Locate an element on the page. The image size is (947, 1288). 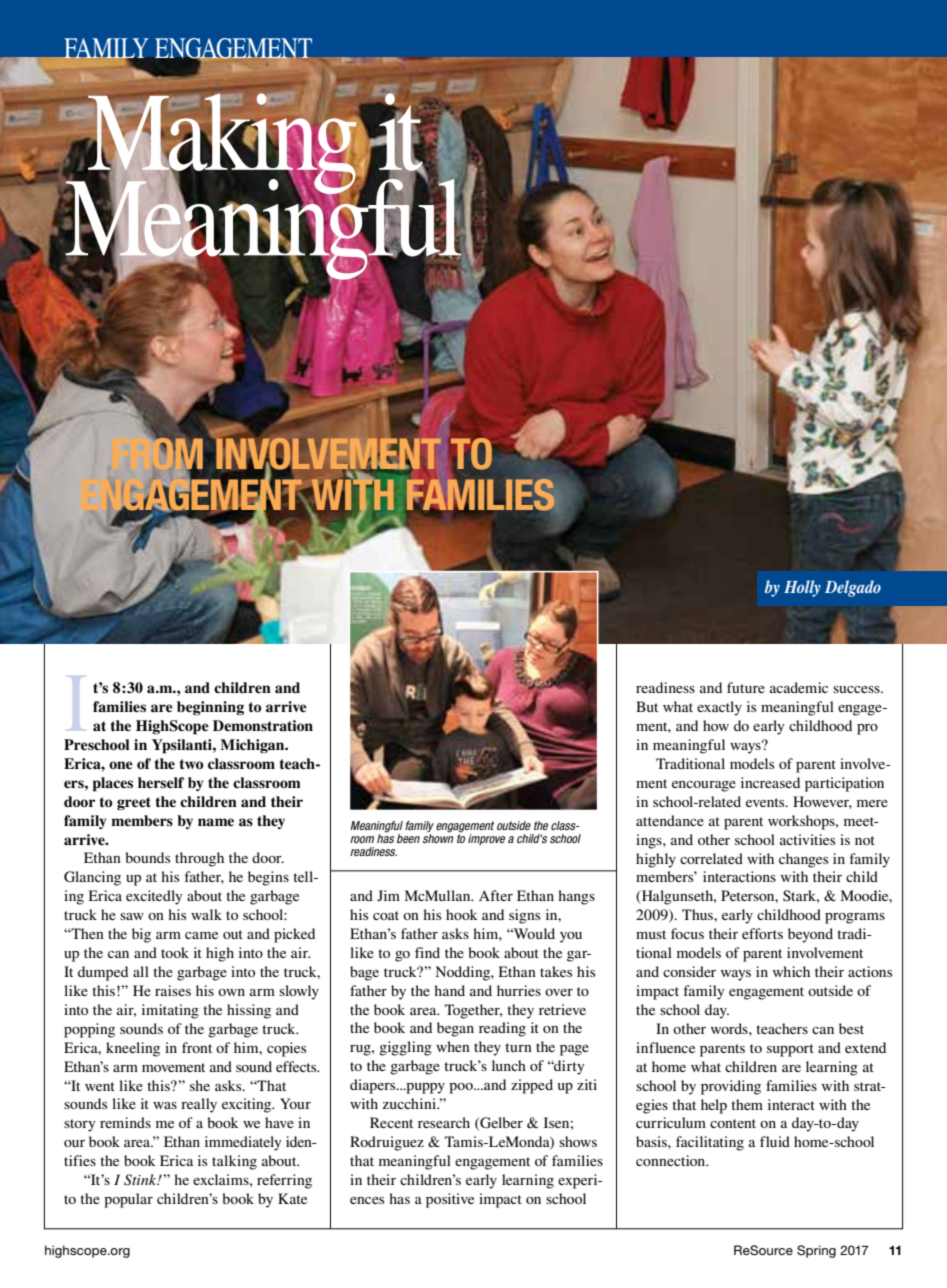
positive is located at coordinates (450, 1200).
